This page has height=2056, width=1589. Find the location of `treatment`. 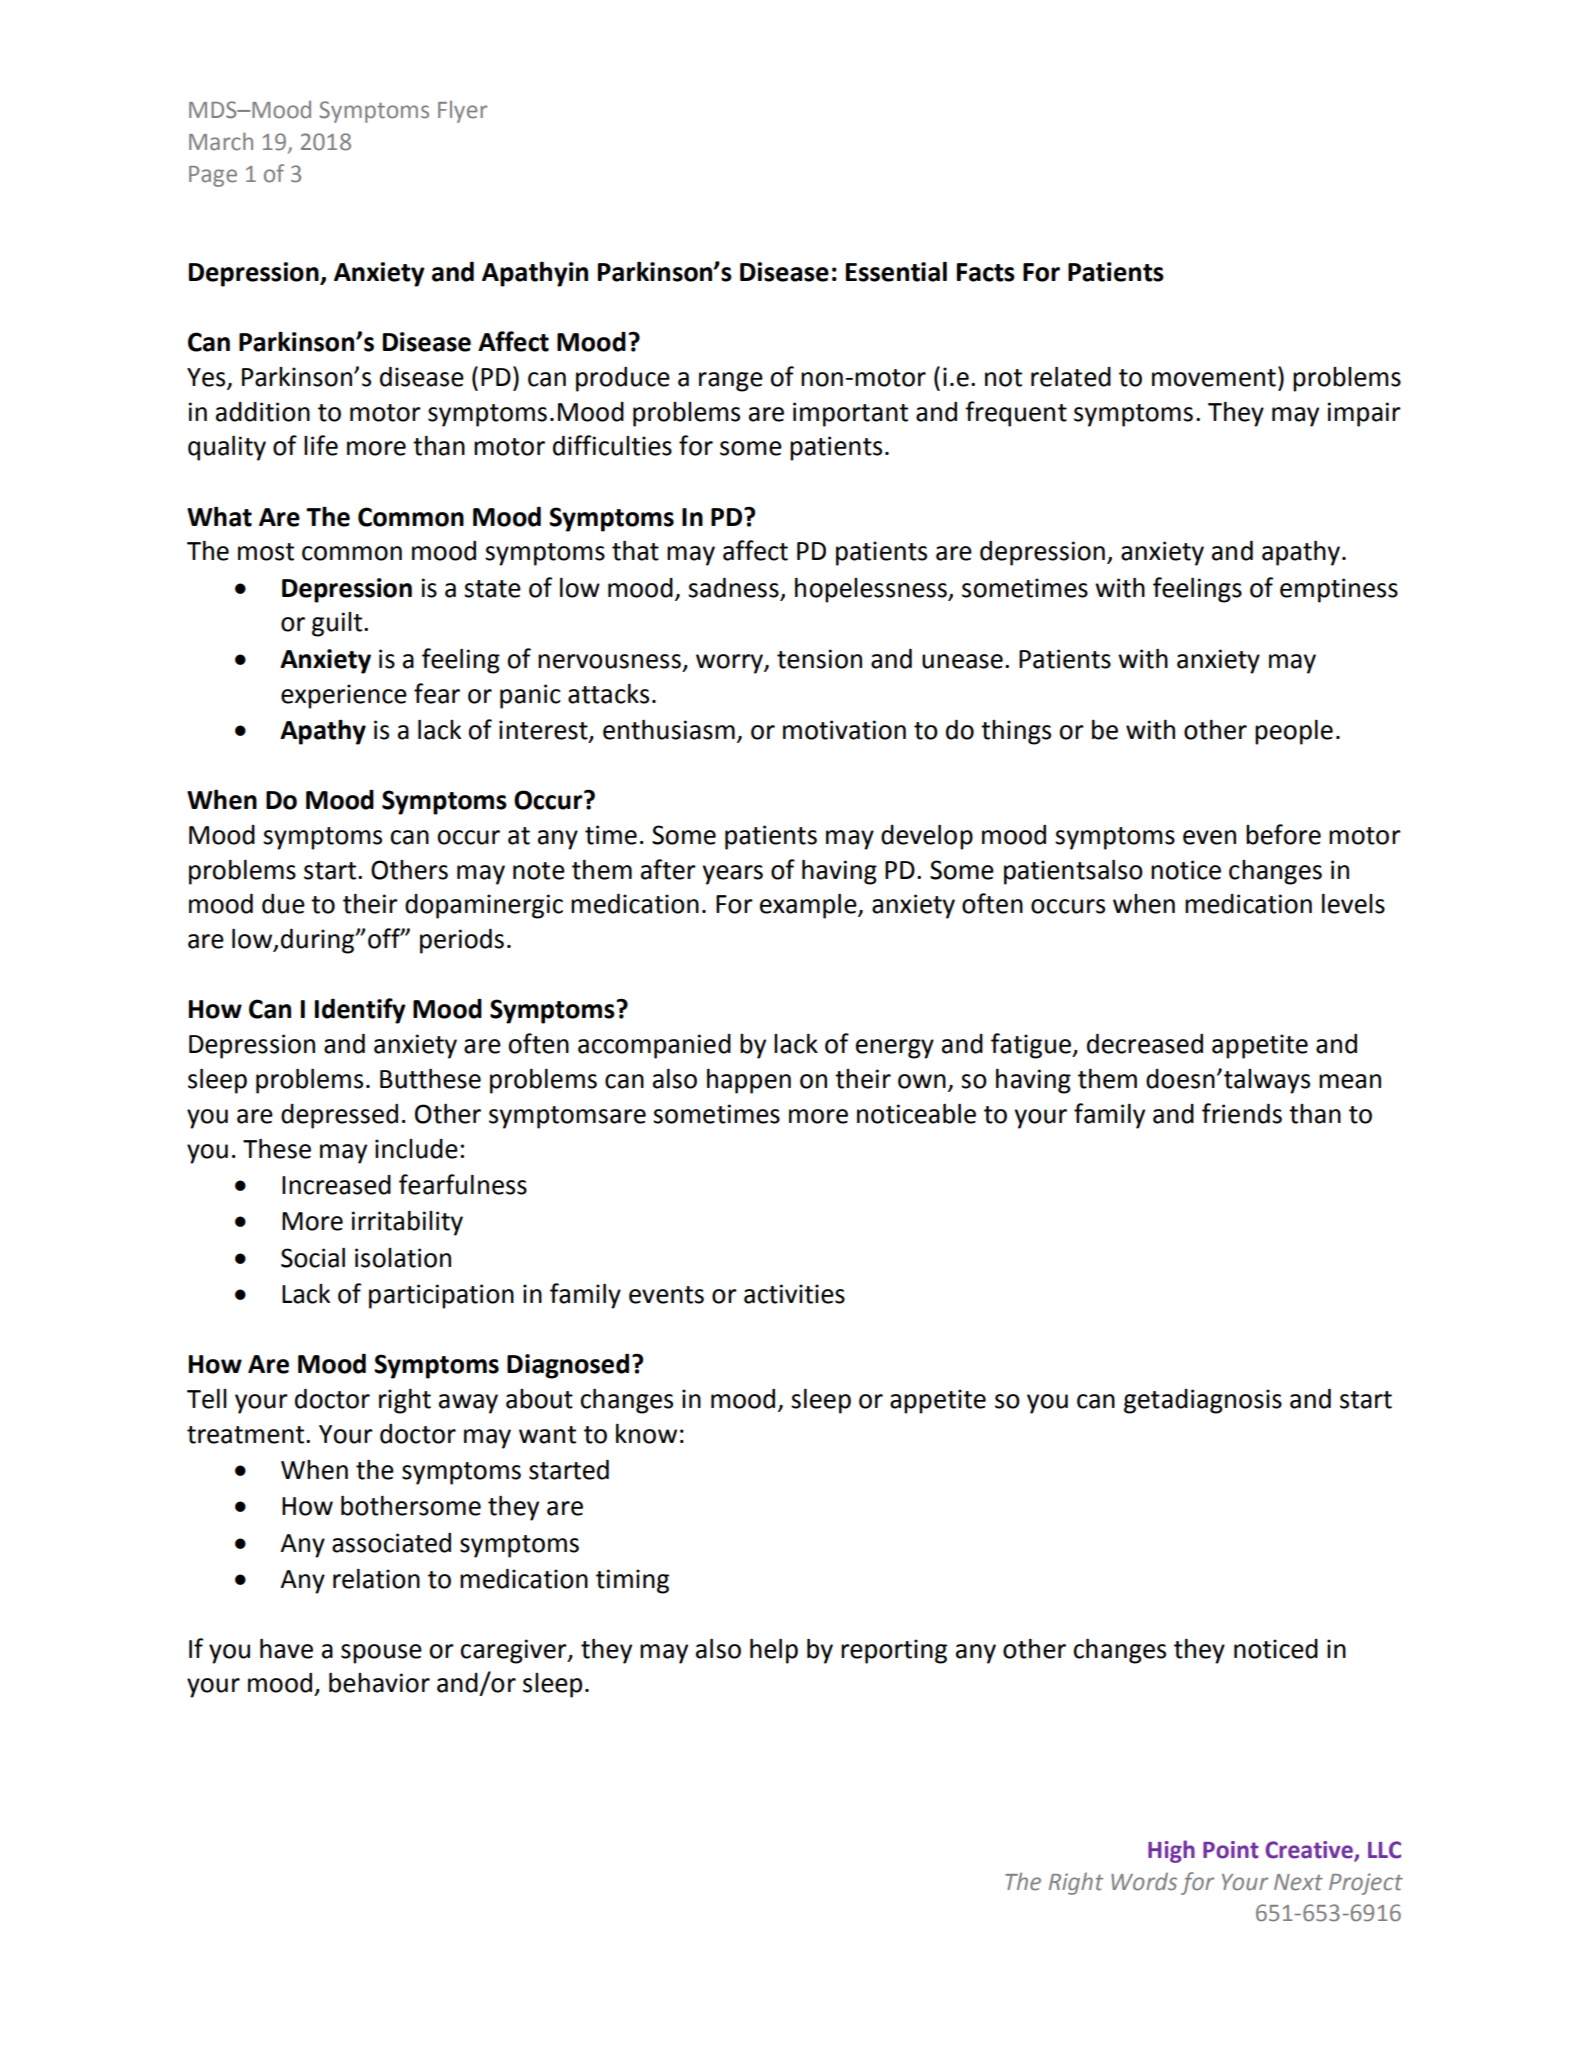

treatment is located at coordinates (247, 1435).
